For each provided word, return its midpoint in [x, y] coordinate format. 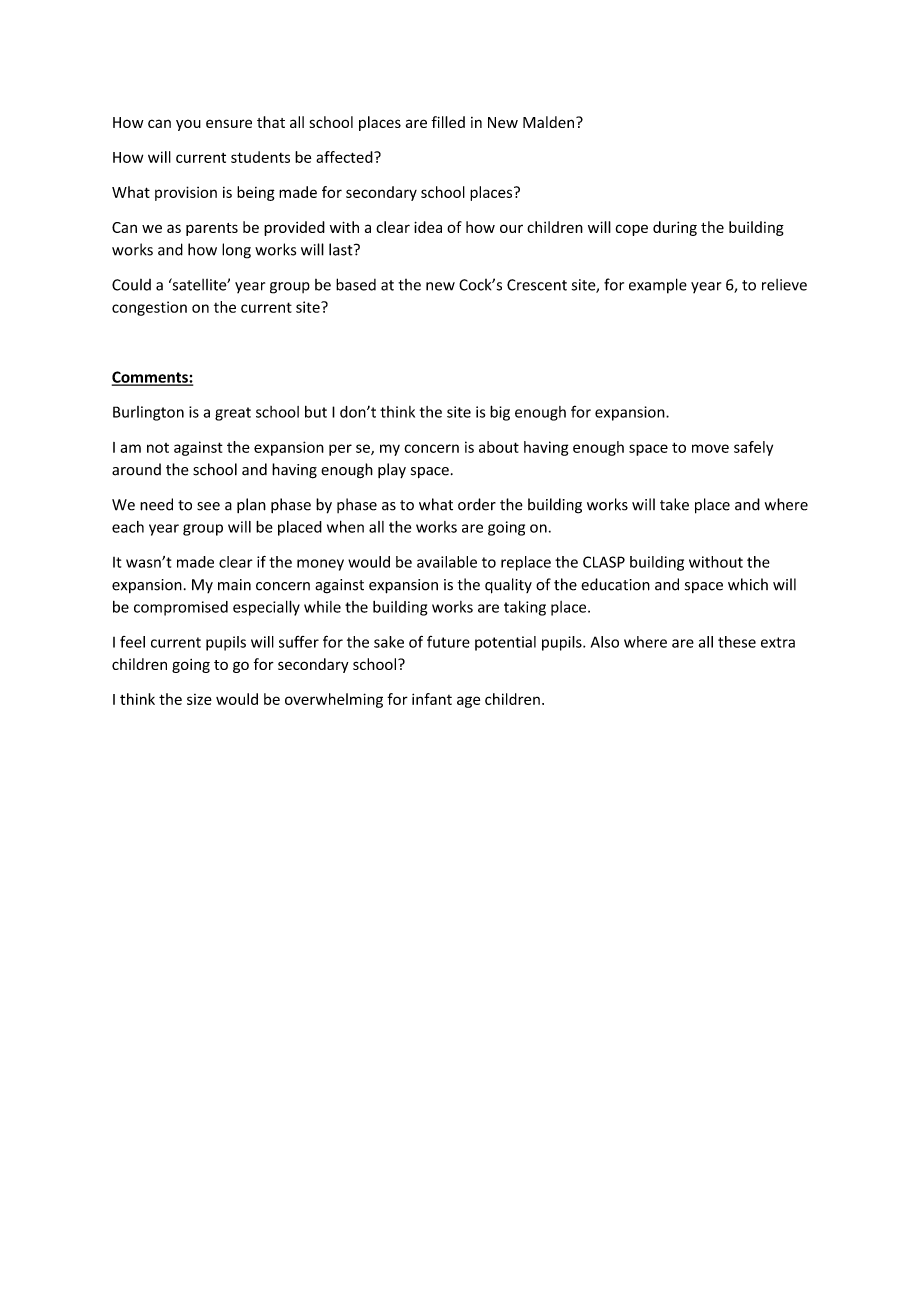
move [710, 448]
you [188, 125]
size [199, 699]
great [233, 414]
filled [448, 122]
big [500, 413]
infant [432, 699]
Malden [548, 122]
